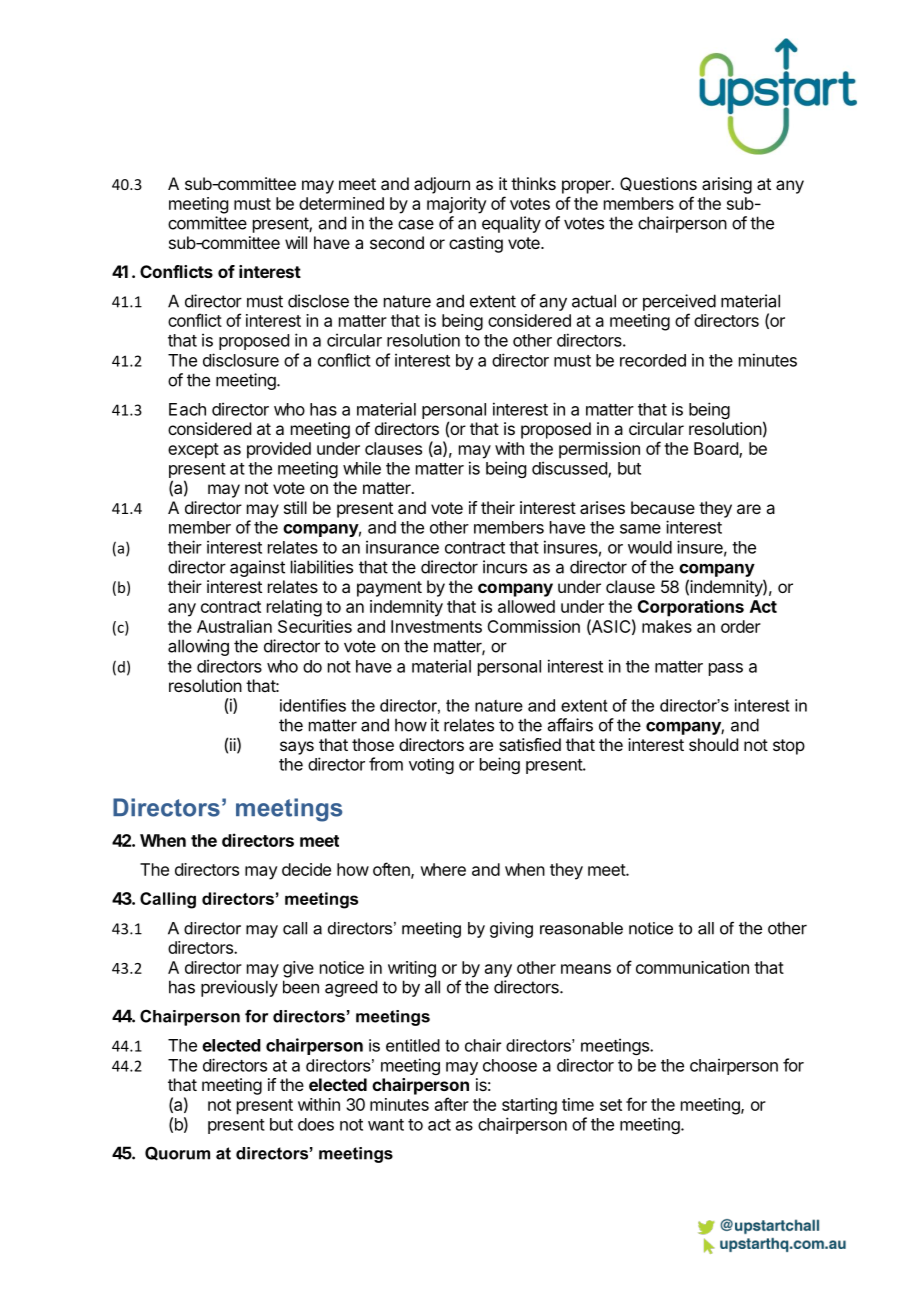 The width and height of the screenshot is (924, 1309). I want to click on arising, so click(727, 185).
